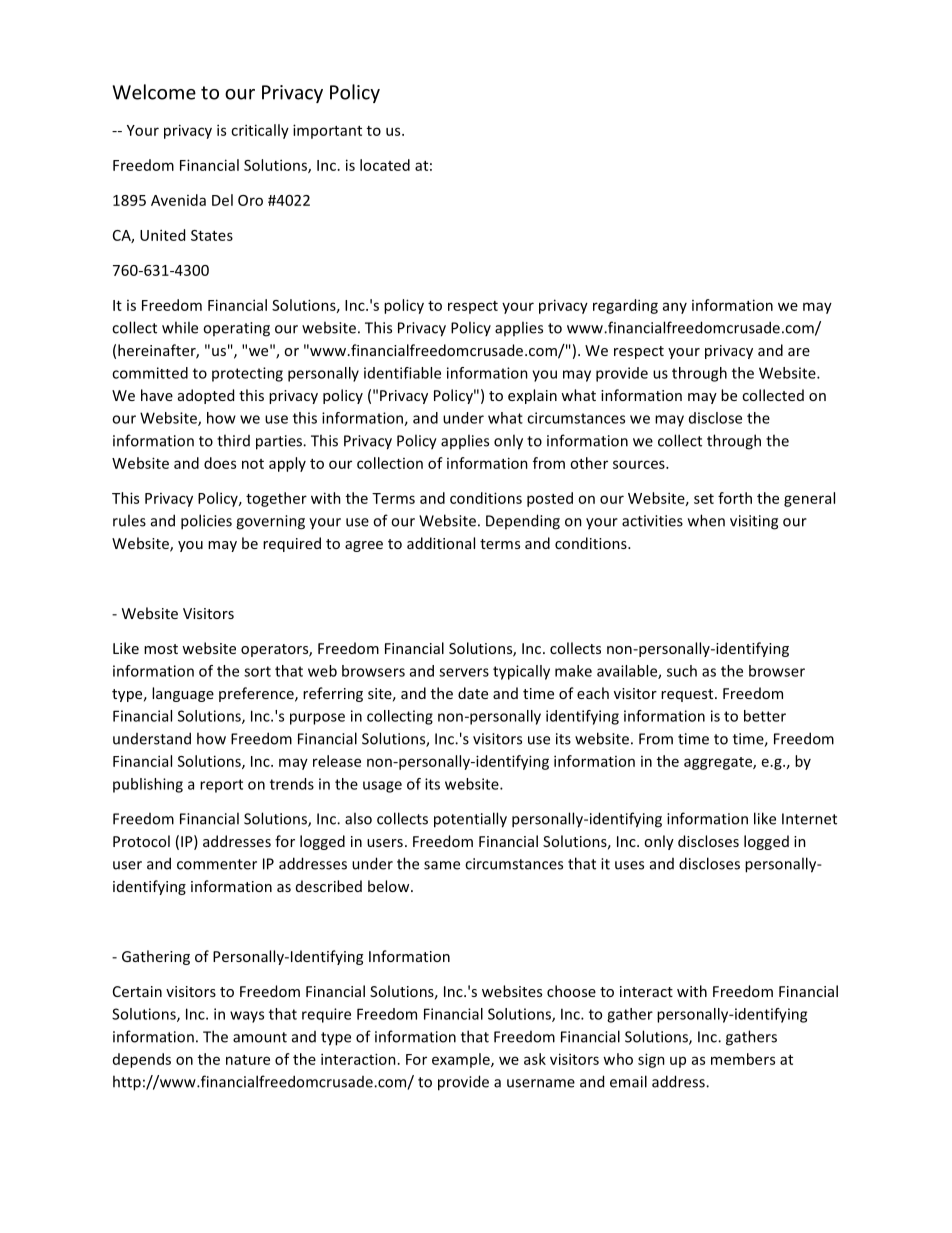  What do you see at coordinates (464, 672) in the screenshot?
I see `servers` at bounding box center [464, 672].
